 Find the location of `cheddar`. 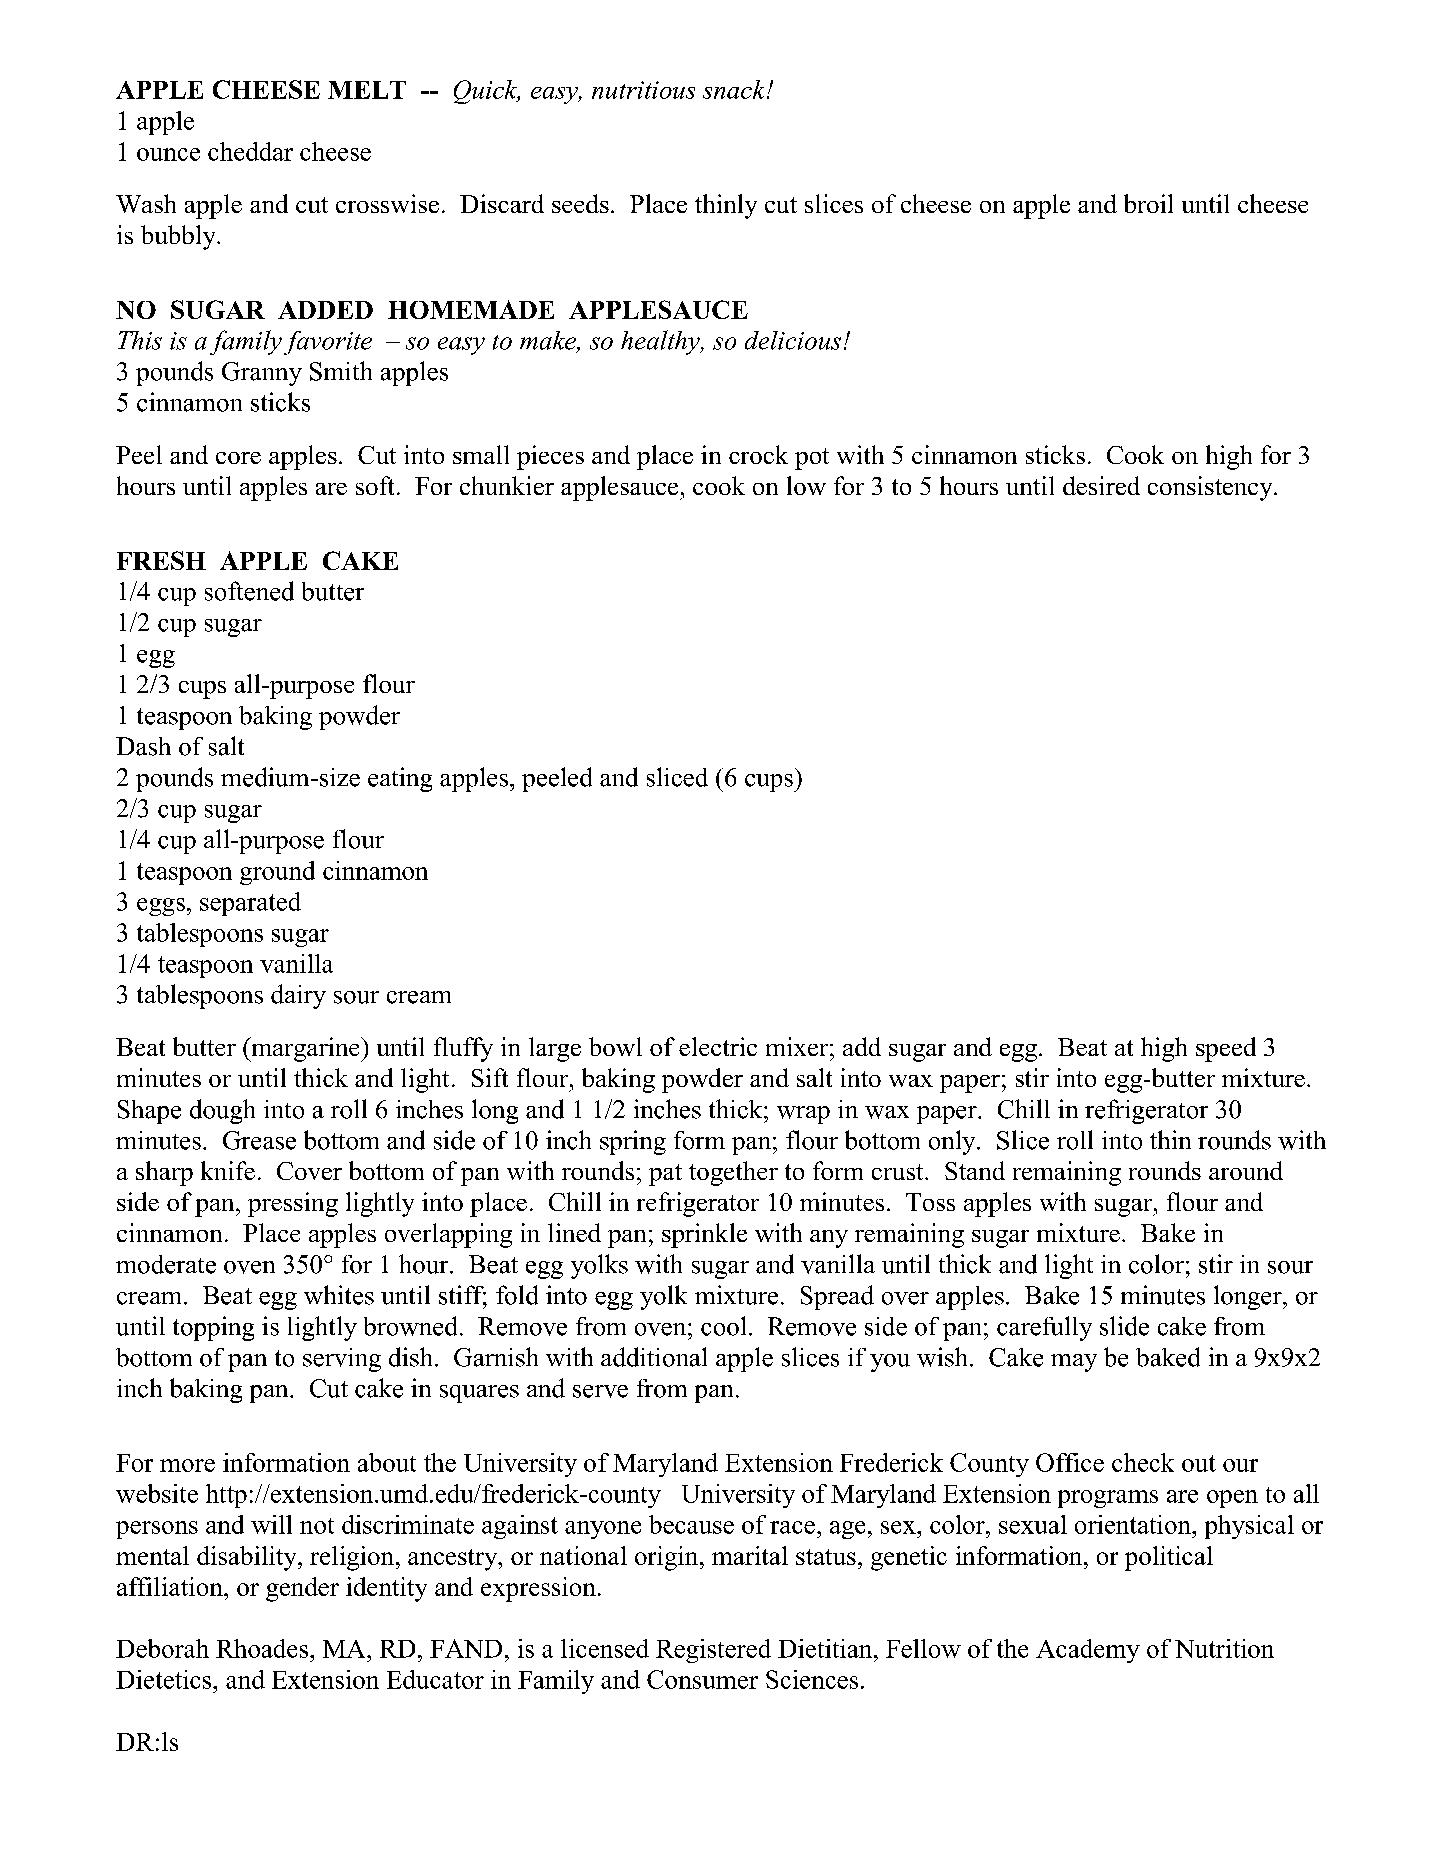

cheddar is located at coordinates (250, 151).
